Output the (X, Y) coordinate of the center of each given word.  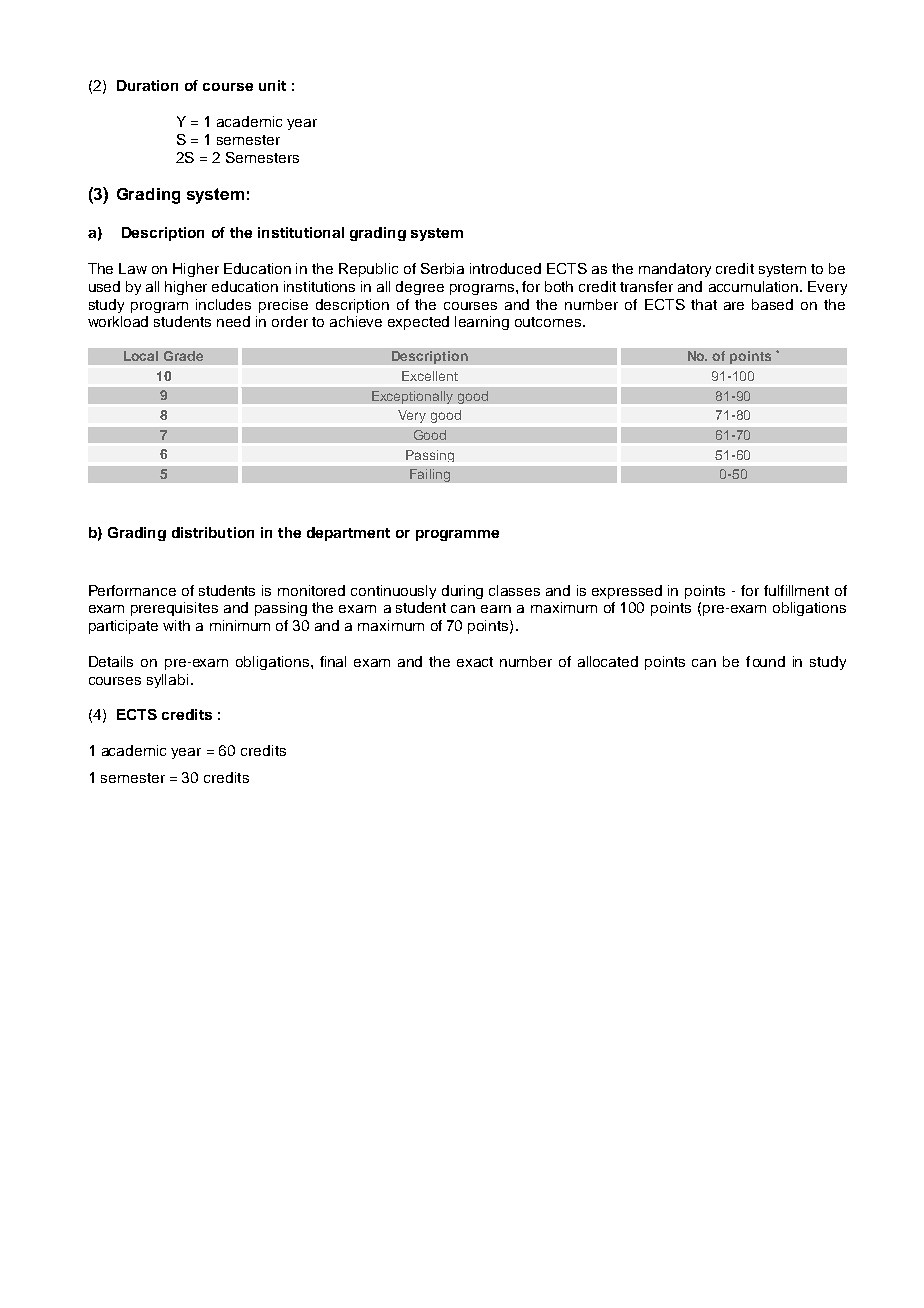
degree (420, 288)
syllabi (167, 681)
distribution (213, 532)
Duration (147, 85)
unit (272, 85)
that (704, 304)
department (348, 534)
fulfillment (796, 590)
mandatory (675, 270)
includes (223, 304)
